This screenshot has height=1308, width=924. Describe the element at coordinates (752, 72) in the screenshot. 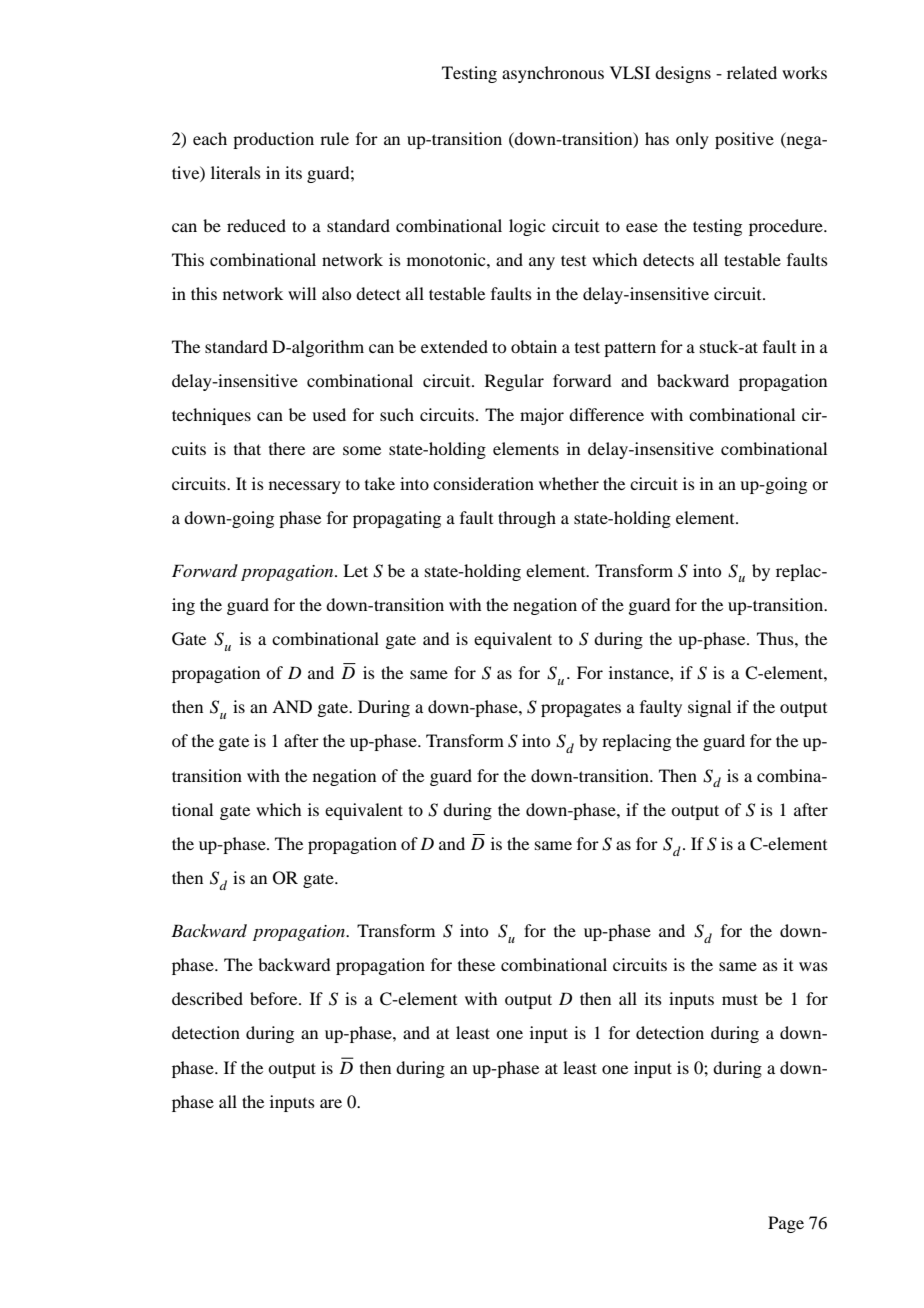

I see `related` at that location.
